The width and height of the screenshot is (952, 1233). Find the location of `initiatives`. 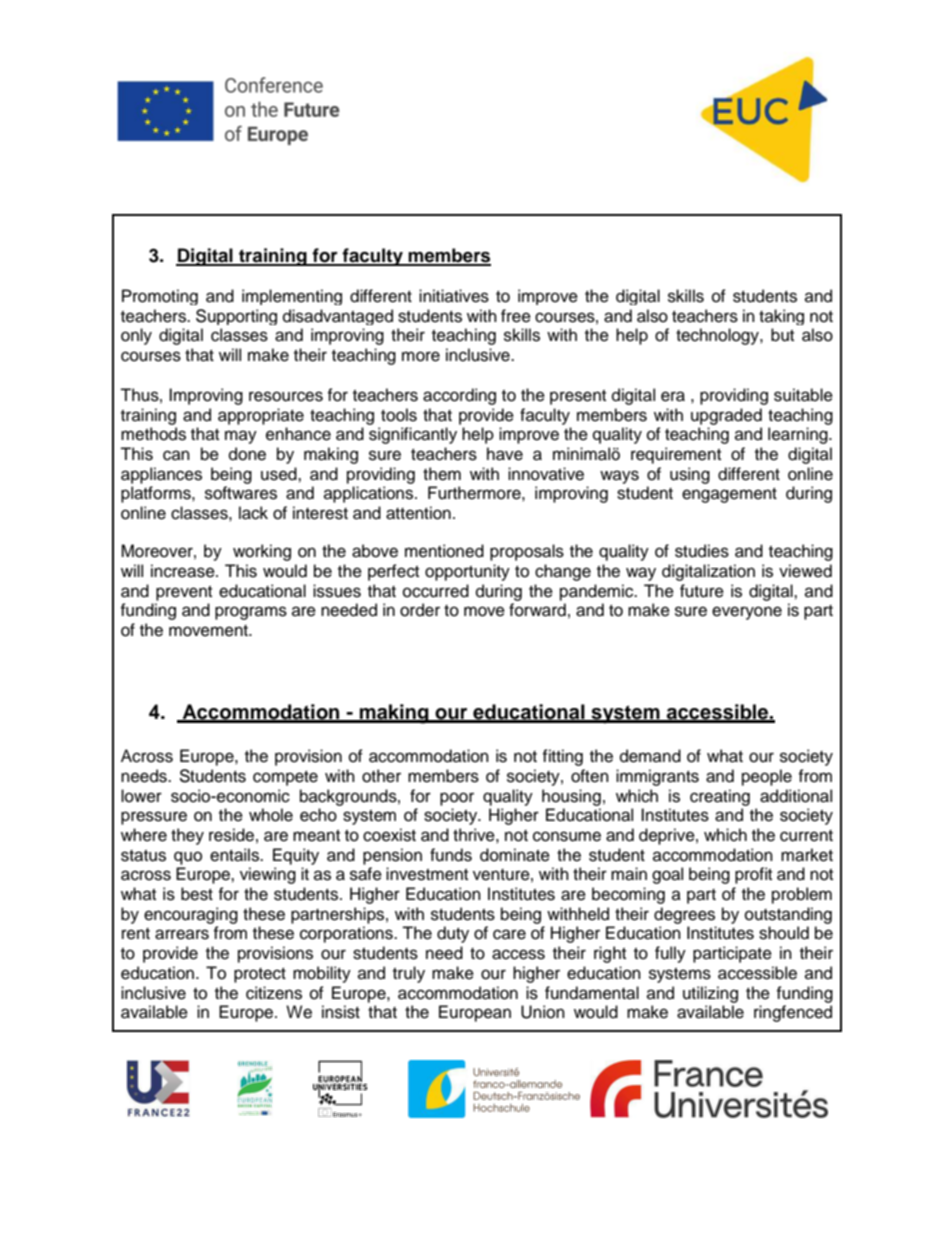

initiatives is located at coordinates (454, 296).
